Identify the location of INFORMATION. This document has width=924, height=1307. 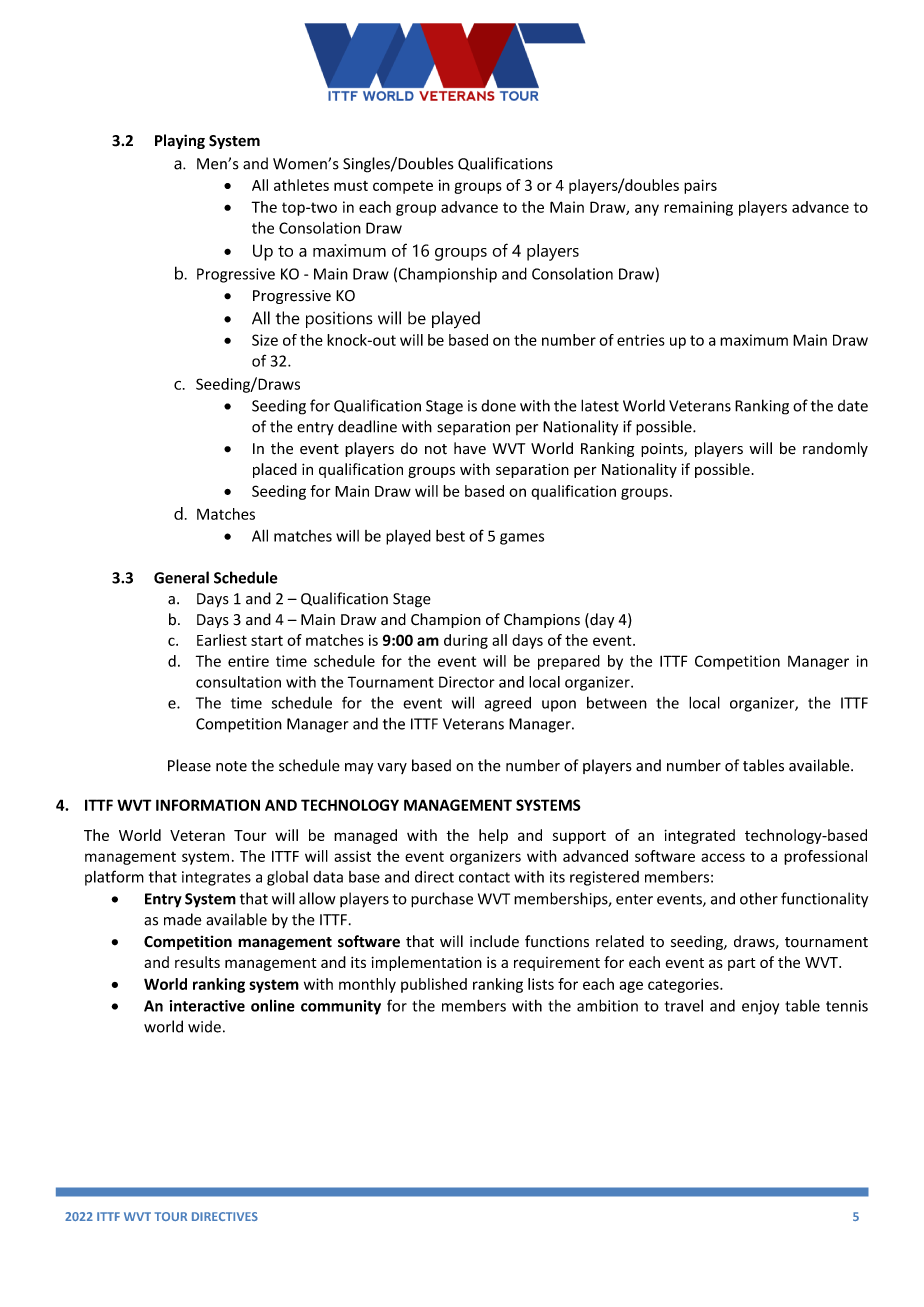
(208, 805).
